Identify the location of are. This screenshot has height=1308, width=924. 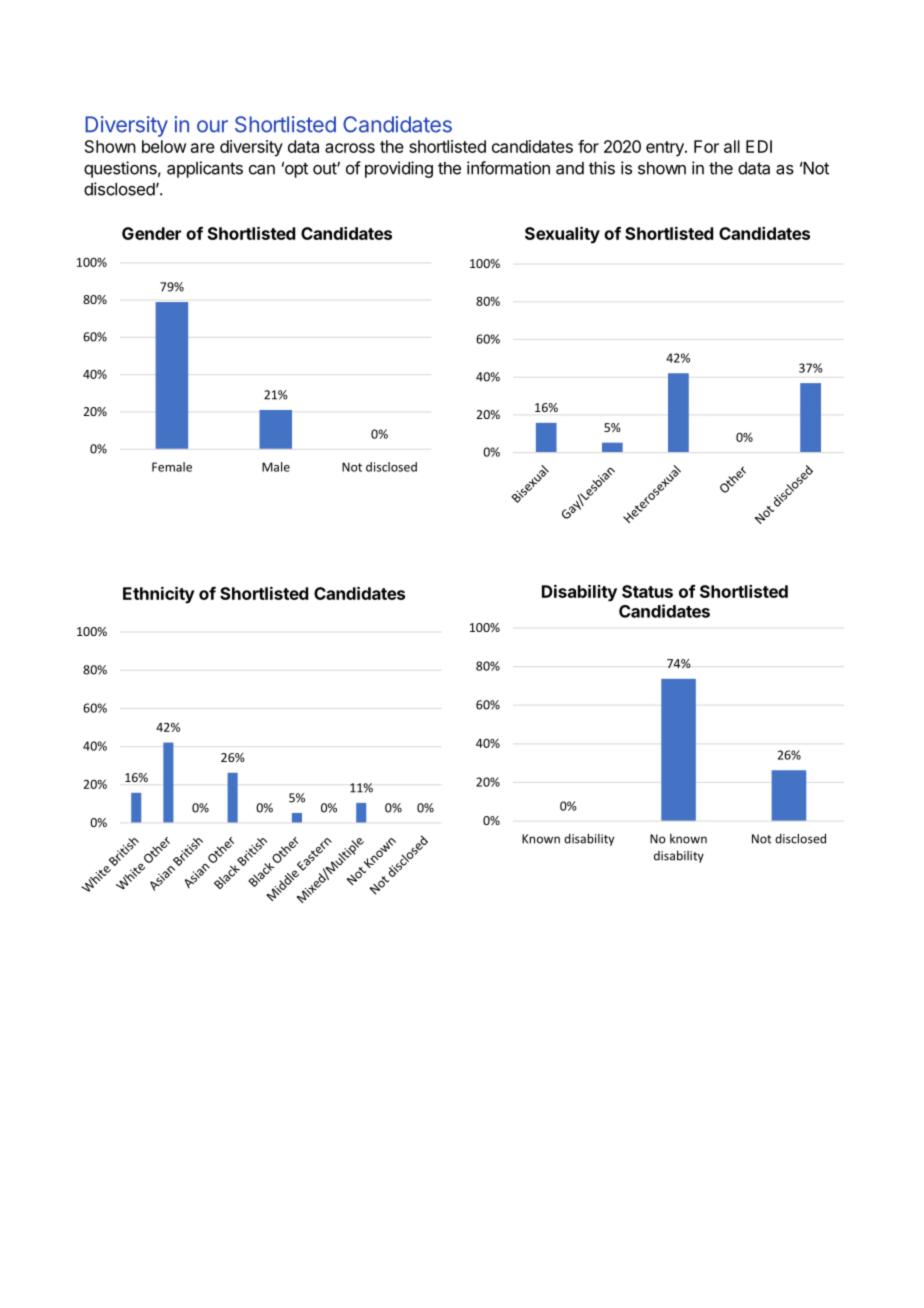
(203, 148).
